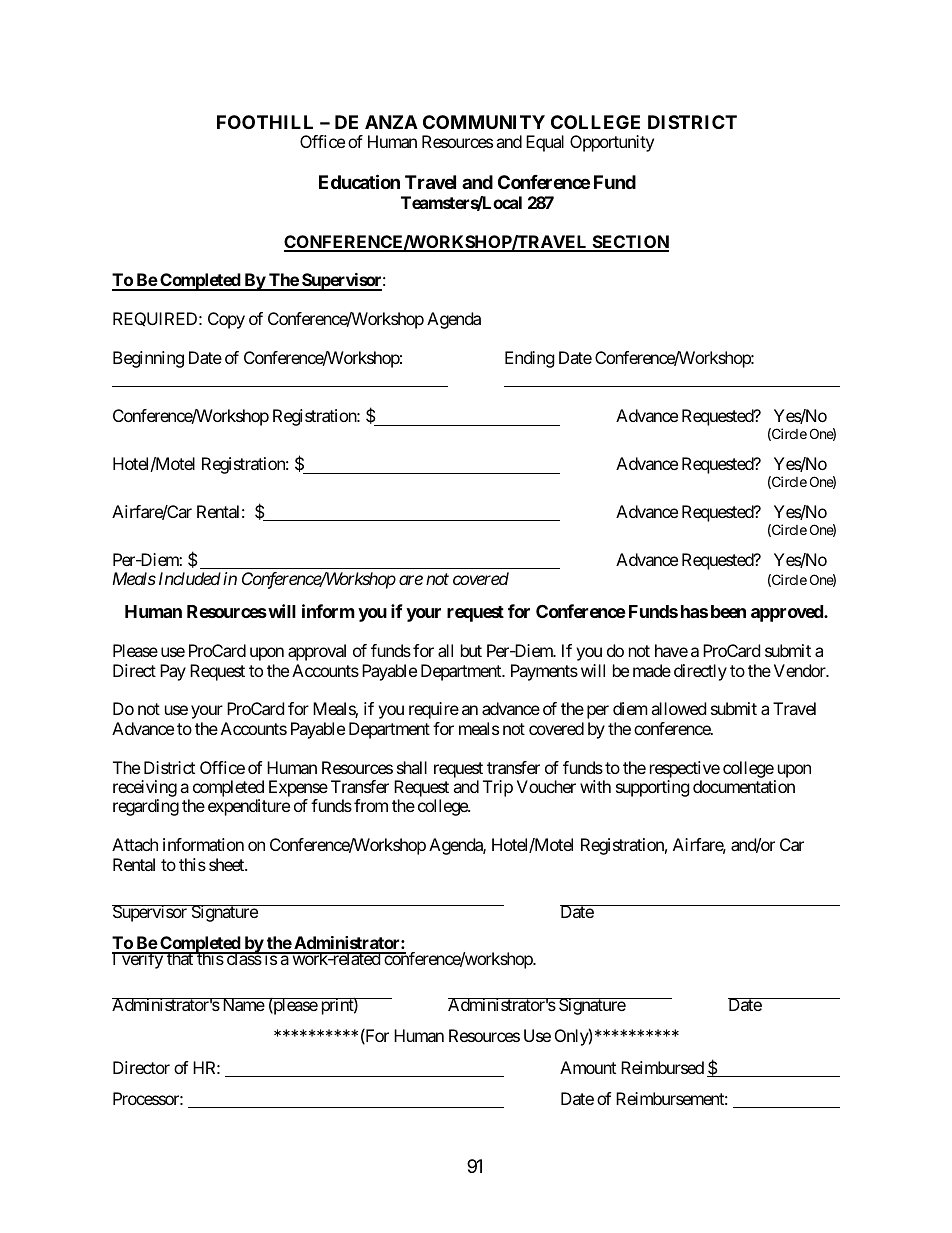 This screenshot has height=1233, width=952. I want to click on that, so click(180, 958).
